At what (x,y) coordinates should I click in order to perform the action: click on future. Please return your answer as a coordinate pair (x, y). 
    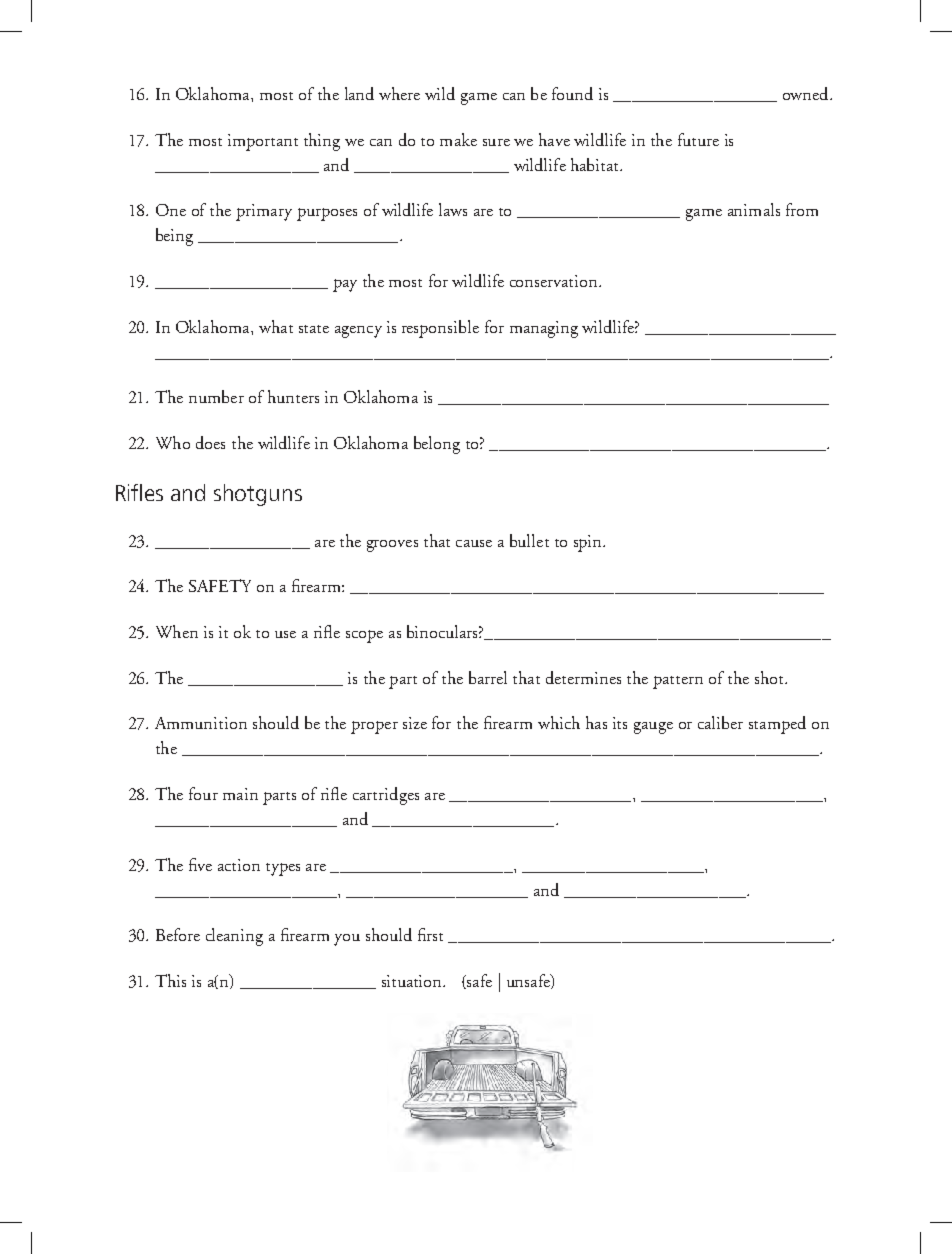
    Looking at the image, I should click on (698, 139).
